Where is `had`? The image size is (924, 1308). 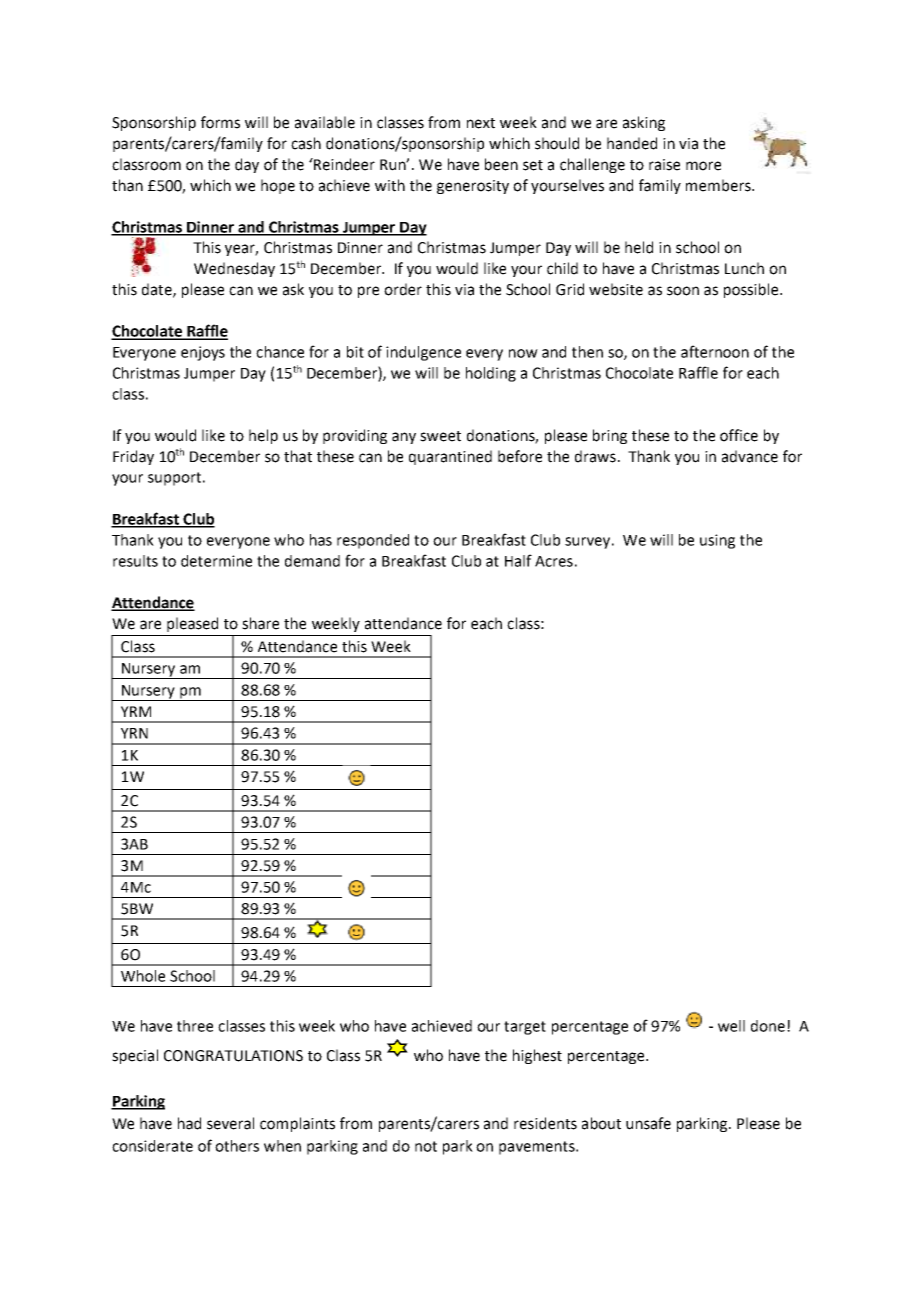
had is located at coordinates (189, 1123).
